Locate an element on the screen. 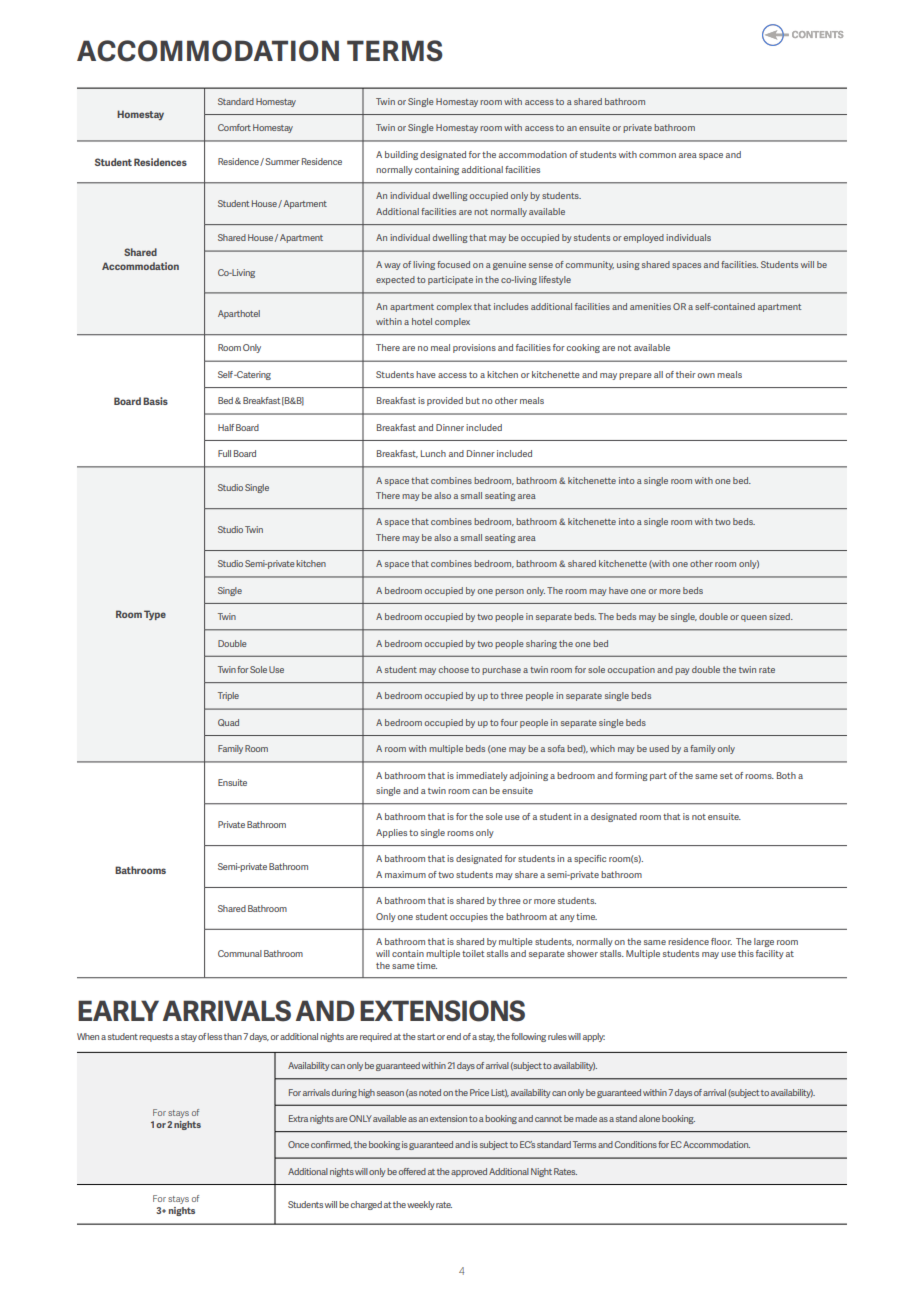 This screenshot has width=924, height=1308. Quad is located at coordinates (228, 722).
